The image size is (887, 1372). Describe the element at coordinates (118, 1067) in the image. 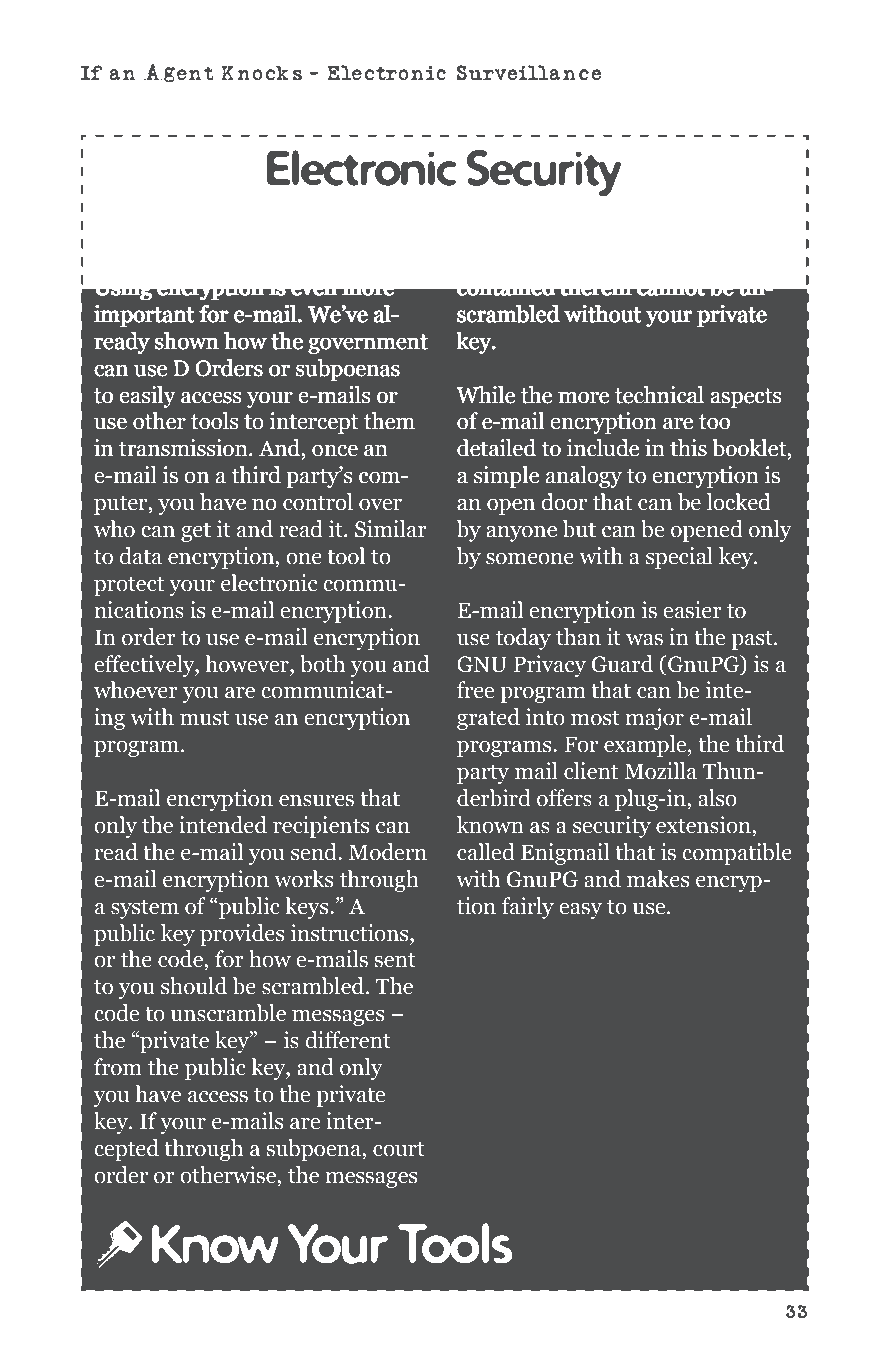

I see `from` at that location.
